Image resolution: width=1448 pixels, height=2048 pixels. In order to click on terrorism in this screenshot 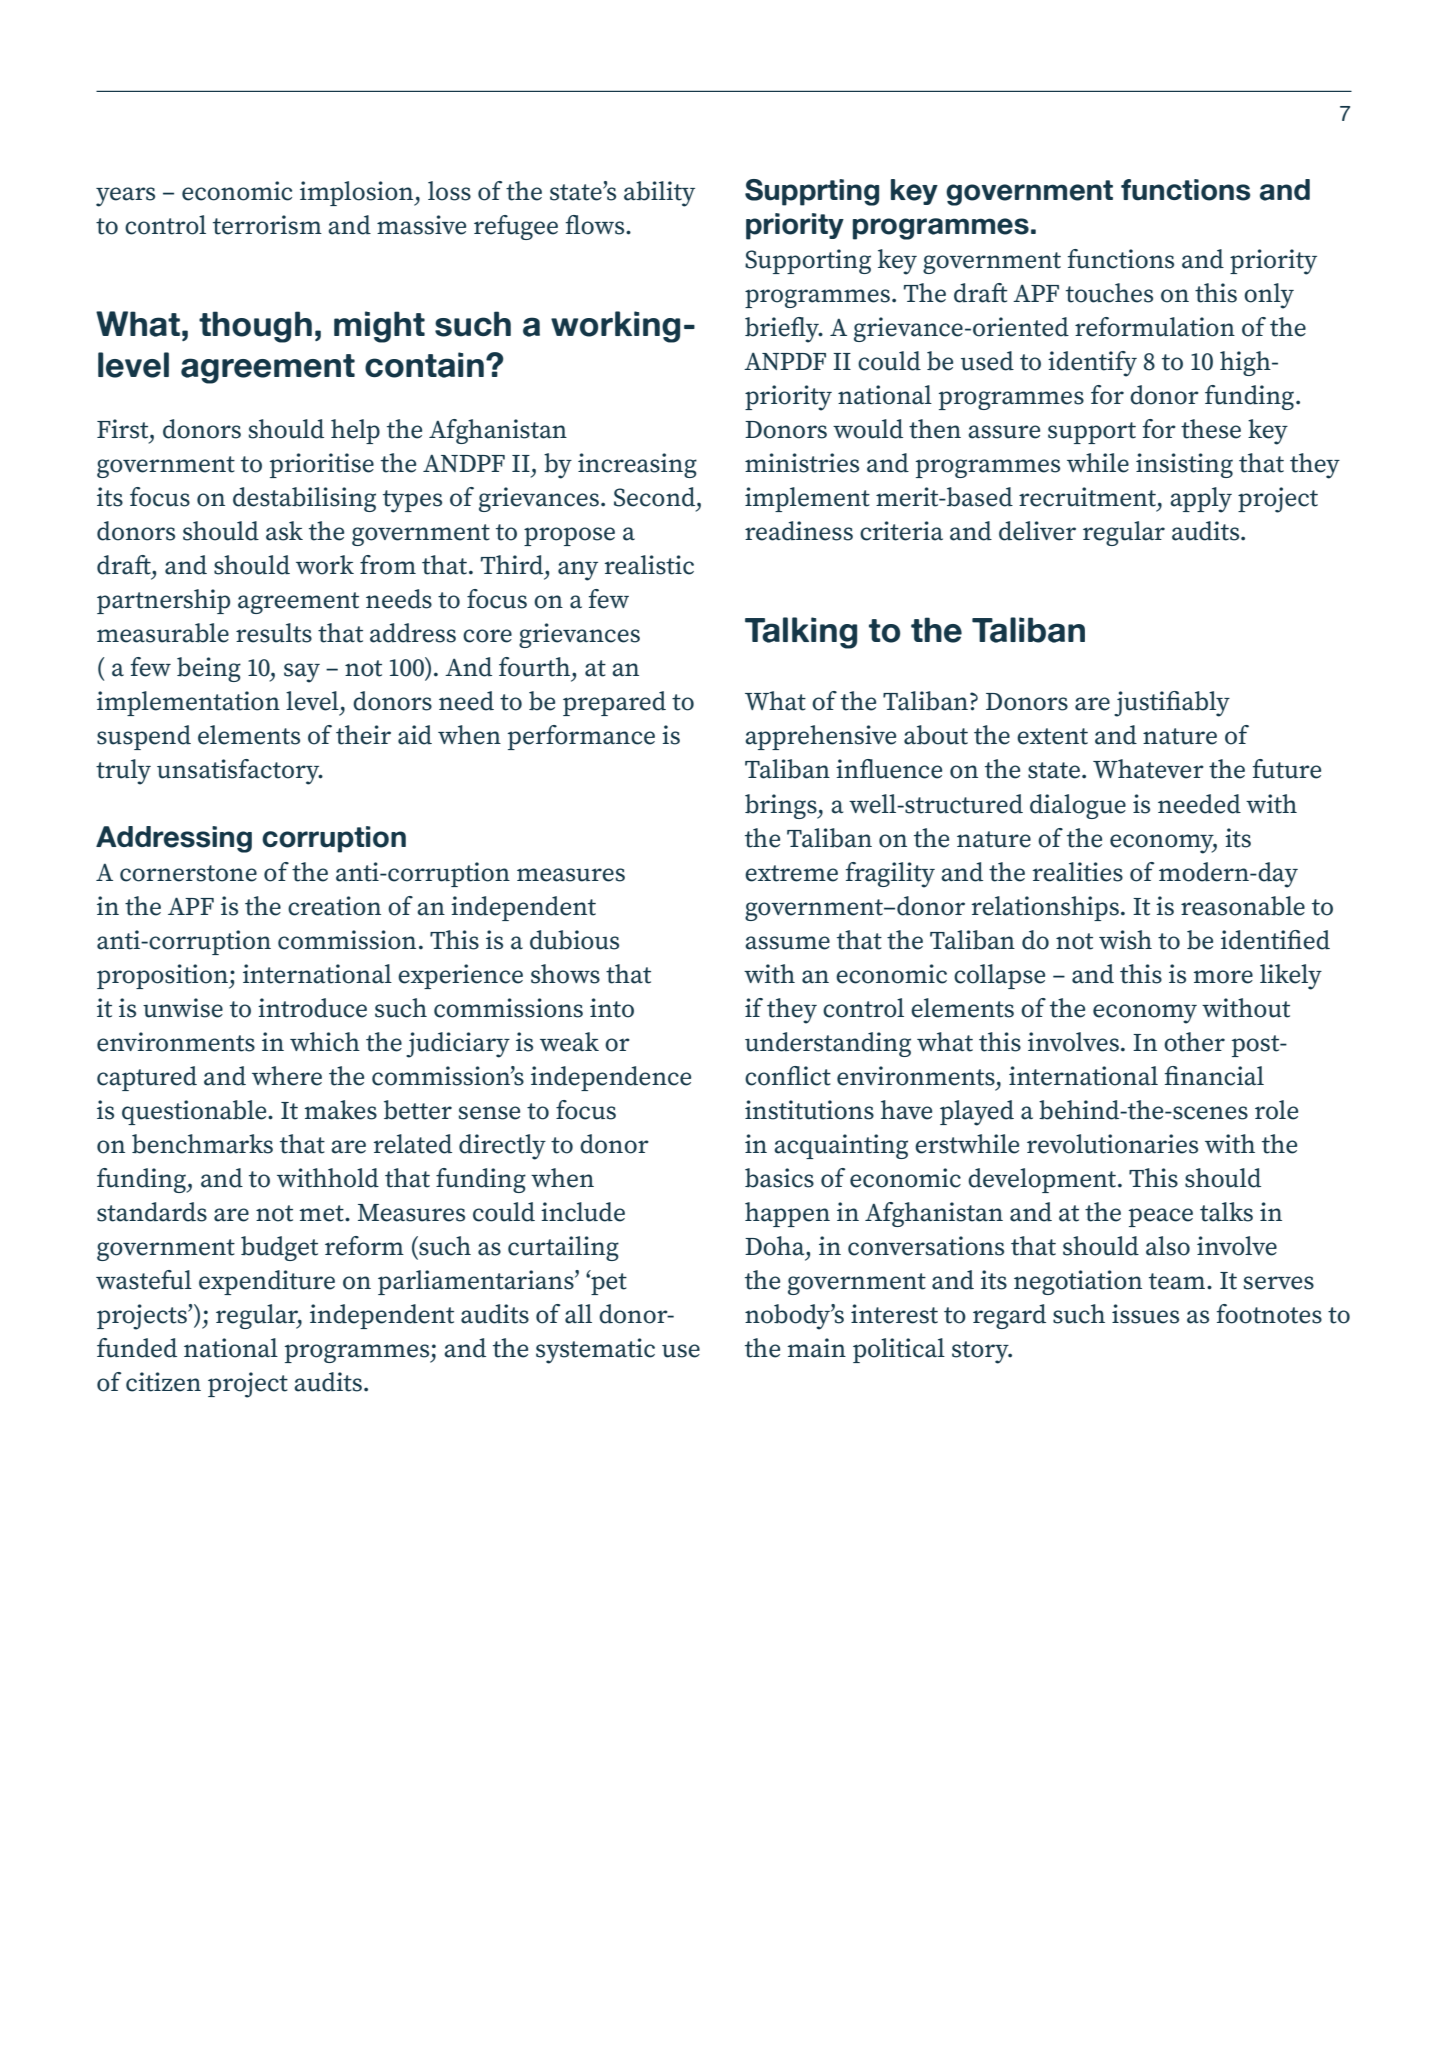, I will do `click(267, 225)`.
